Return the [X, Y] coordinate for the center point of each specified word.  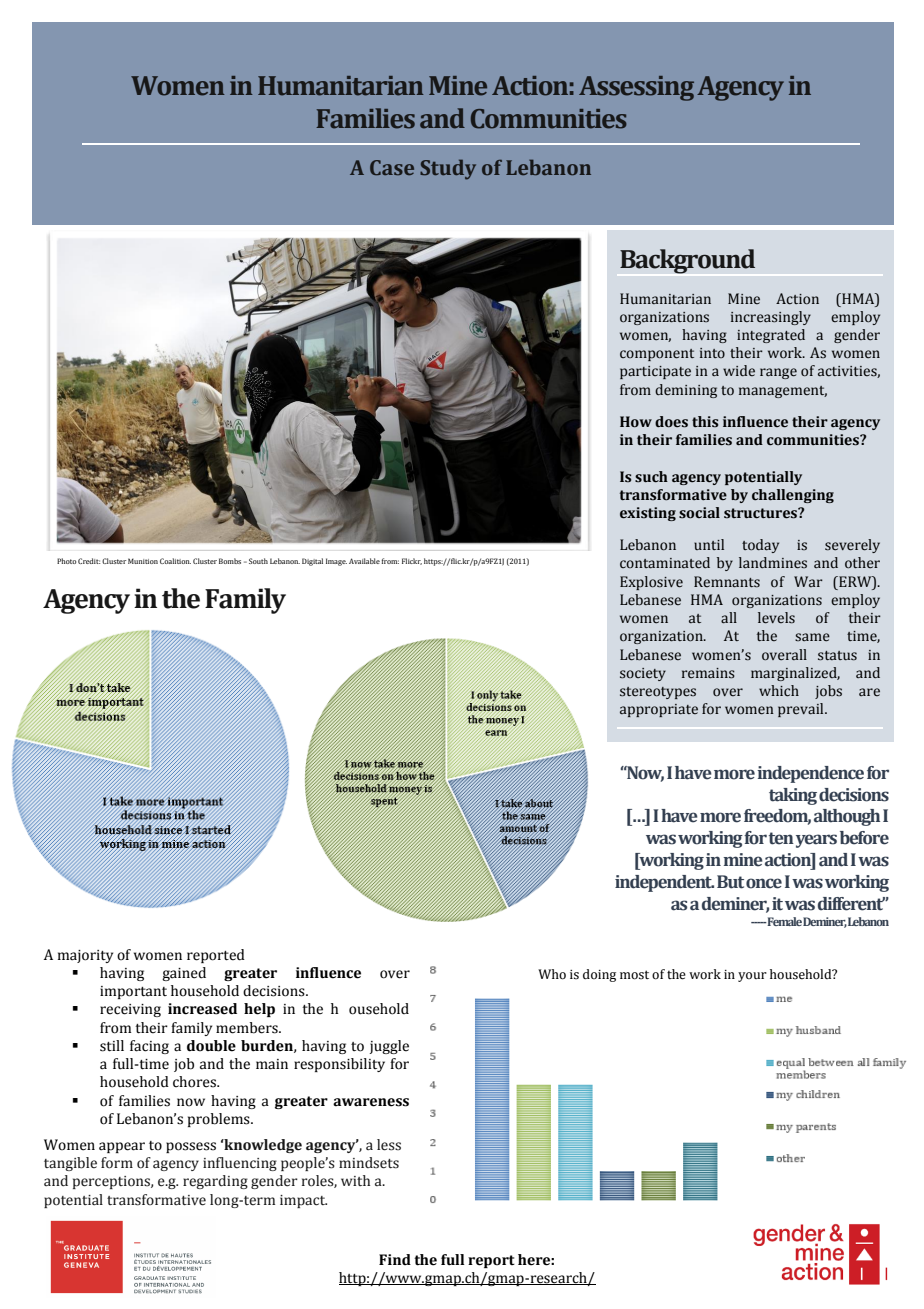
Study [448, 169]
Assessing [636, 88]
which [779, 691]
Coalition [175, 561]
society [643, 674]
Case [392, 167]
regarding [215, 1182]
